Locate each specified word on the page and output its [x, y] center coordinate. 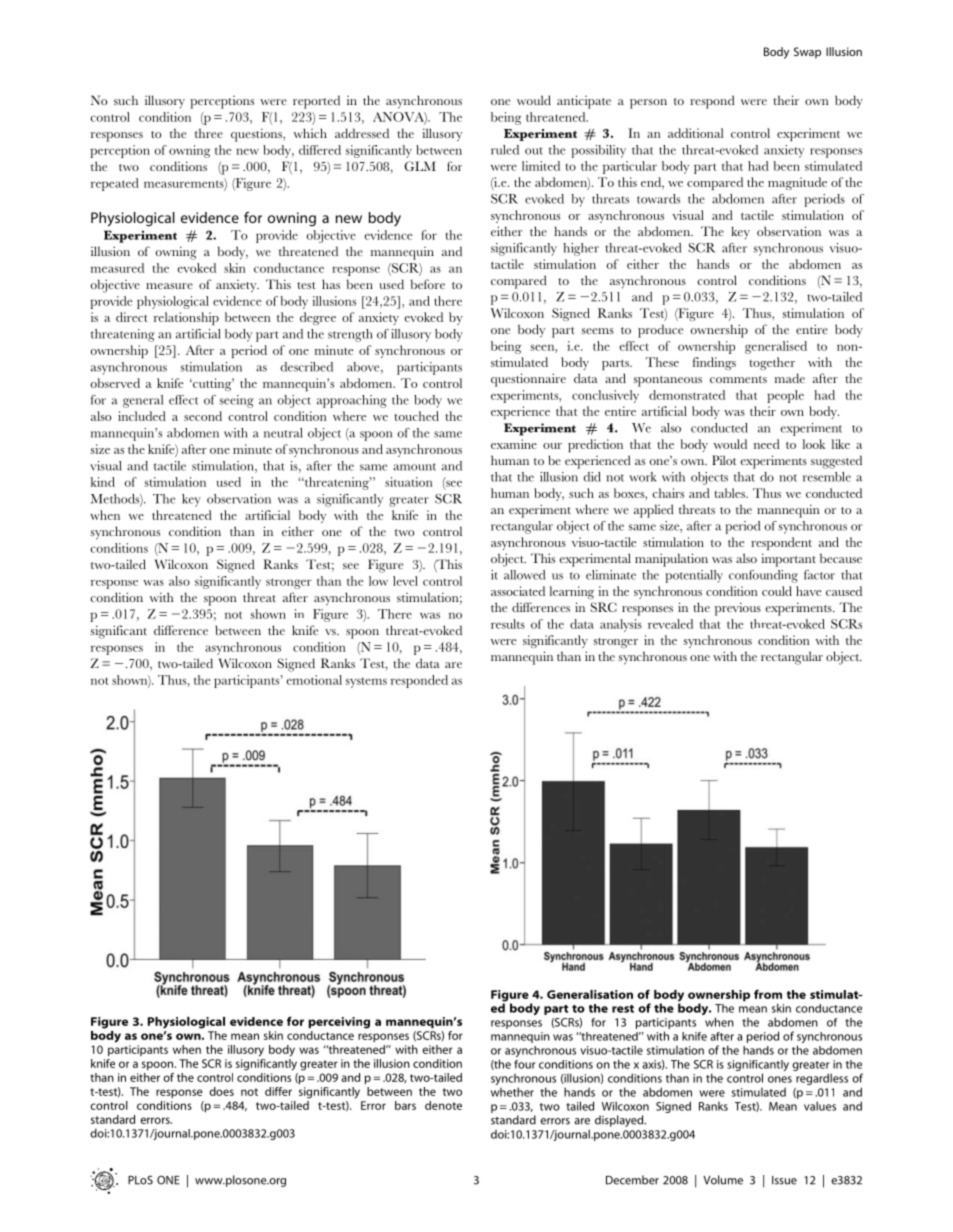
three [209, 133]
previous [738, 609]
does [221, 1091]
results [508, 624]
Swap [807, 53]
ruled [505, 150]
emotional [314, 680]
